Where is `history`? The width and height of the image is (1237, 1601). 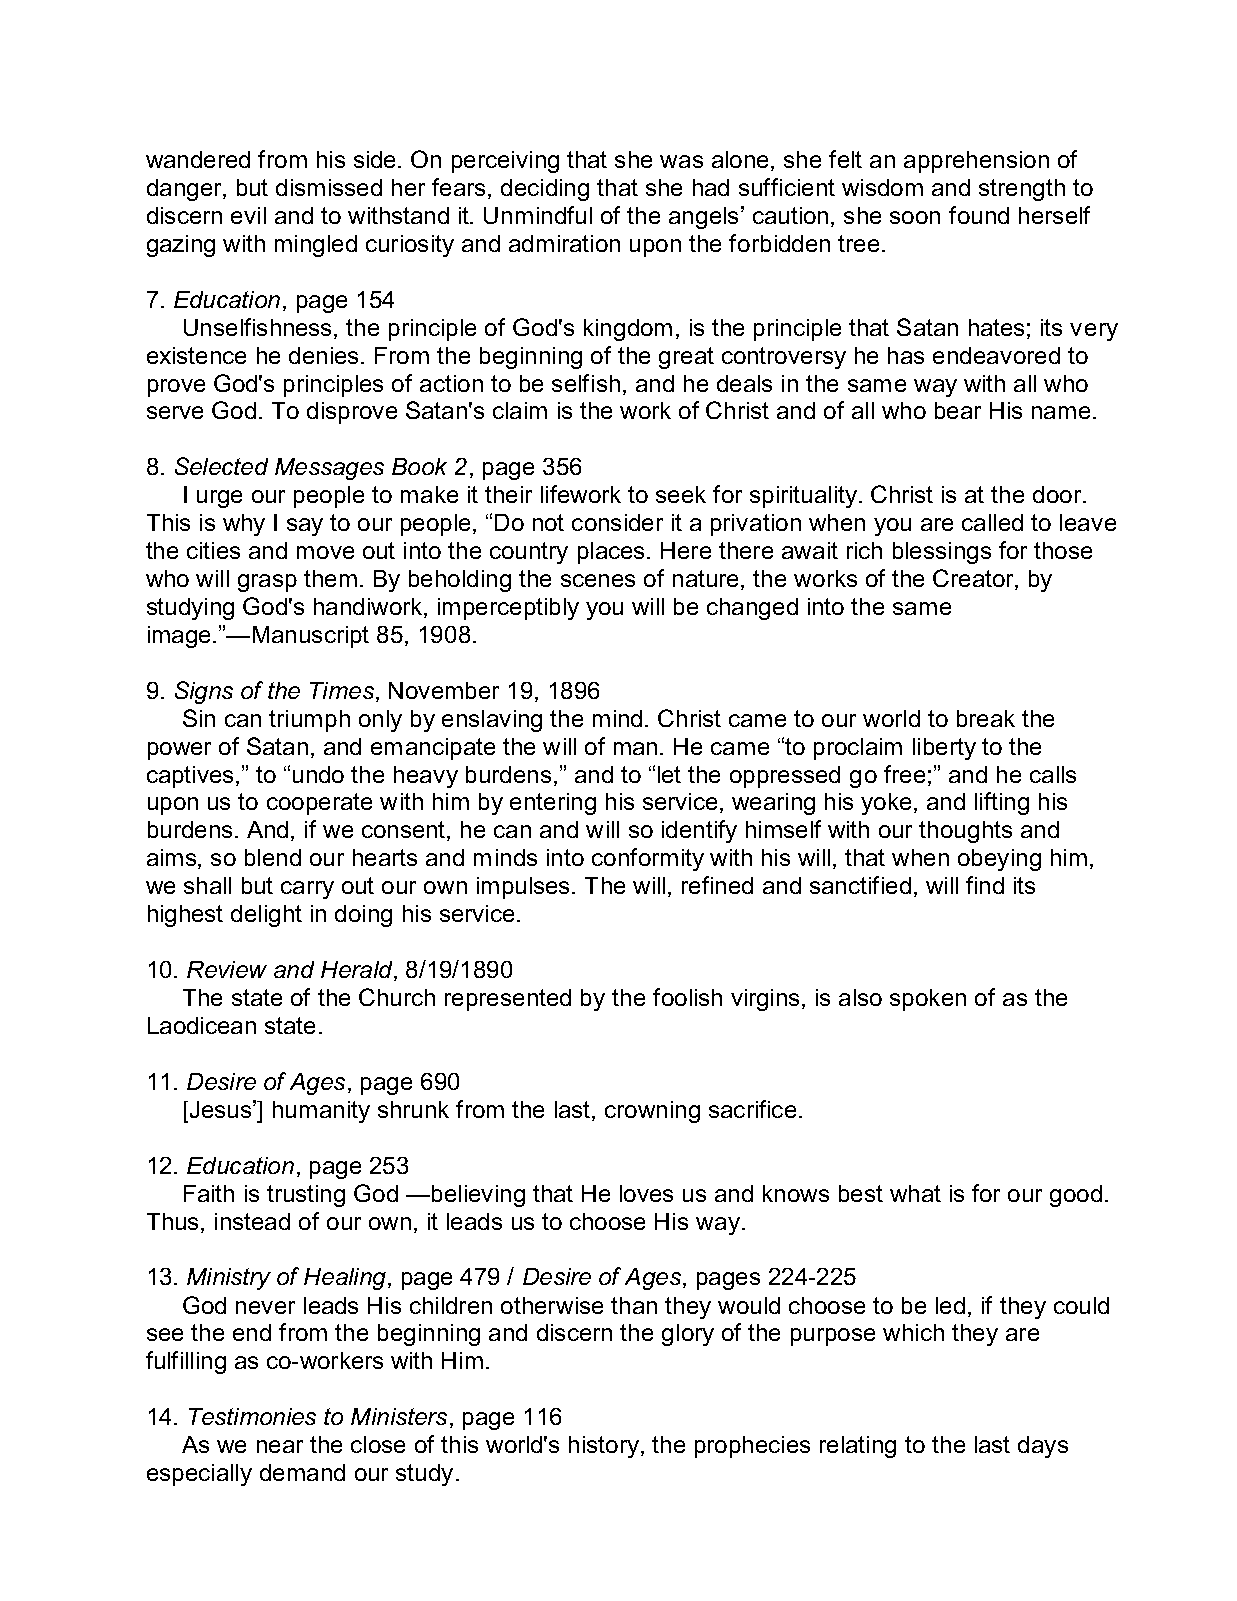 history is located at coordinates (604, 1447).
